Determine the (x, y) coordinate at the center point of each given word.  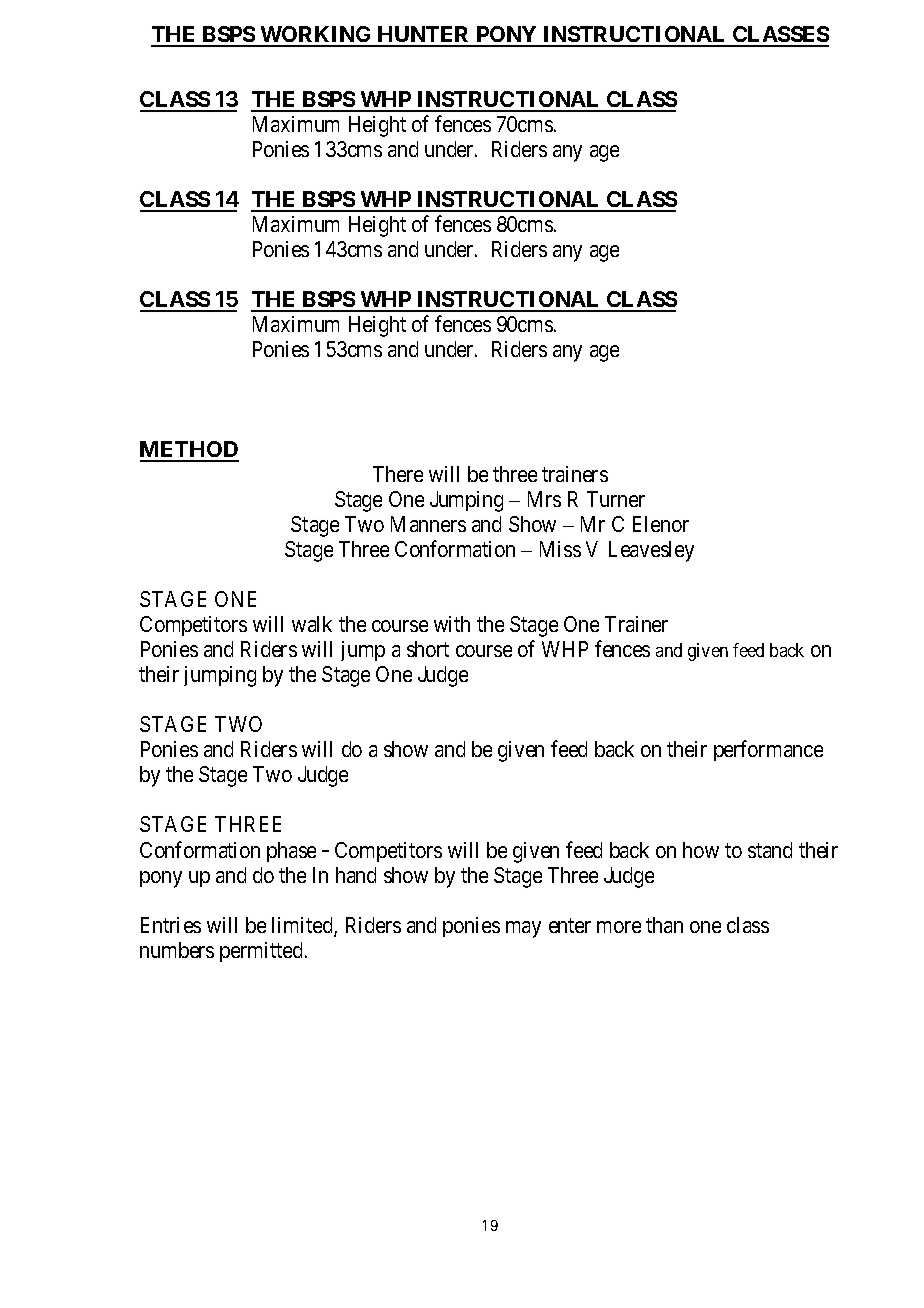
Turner (616, 499)
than (664, 925)
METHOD (189, 451)
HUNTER (424, 36)
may (523, 929)
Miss (560, 549)
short (428, 649)
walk (312, 624)
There (398, 474)
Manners (428, 524)
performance (768, 751)
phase (291, 852)
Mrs (544, 499)
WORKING (316, 36)
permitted (261, 952)
